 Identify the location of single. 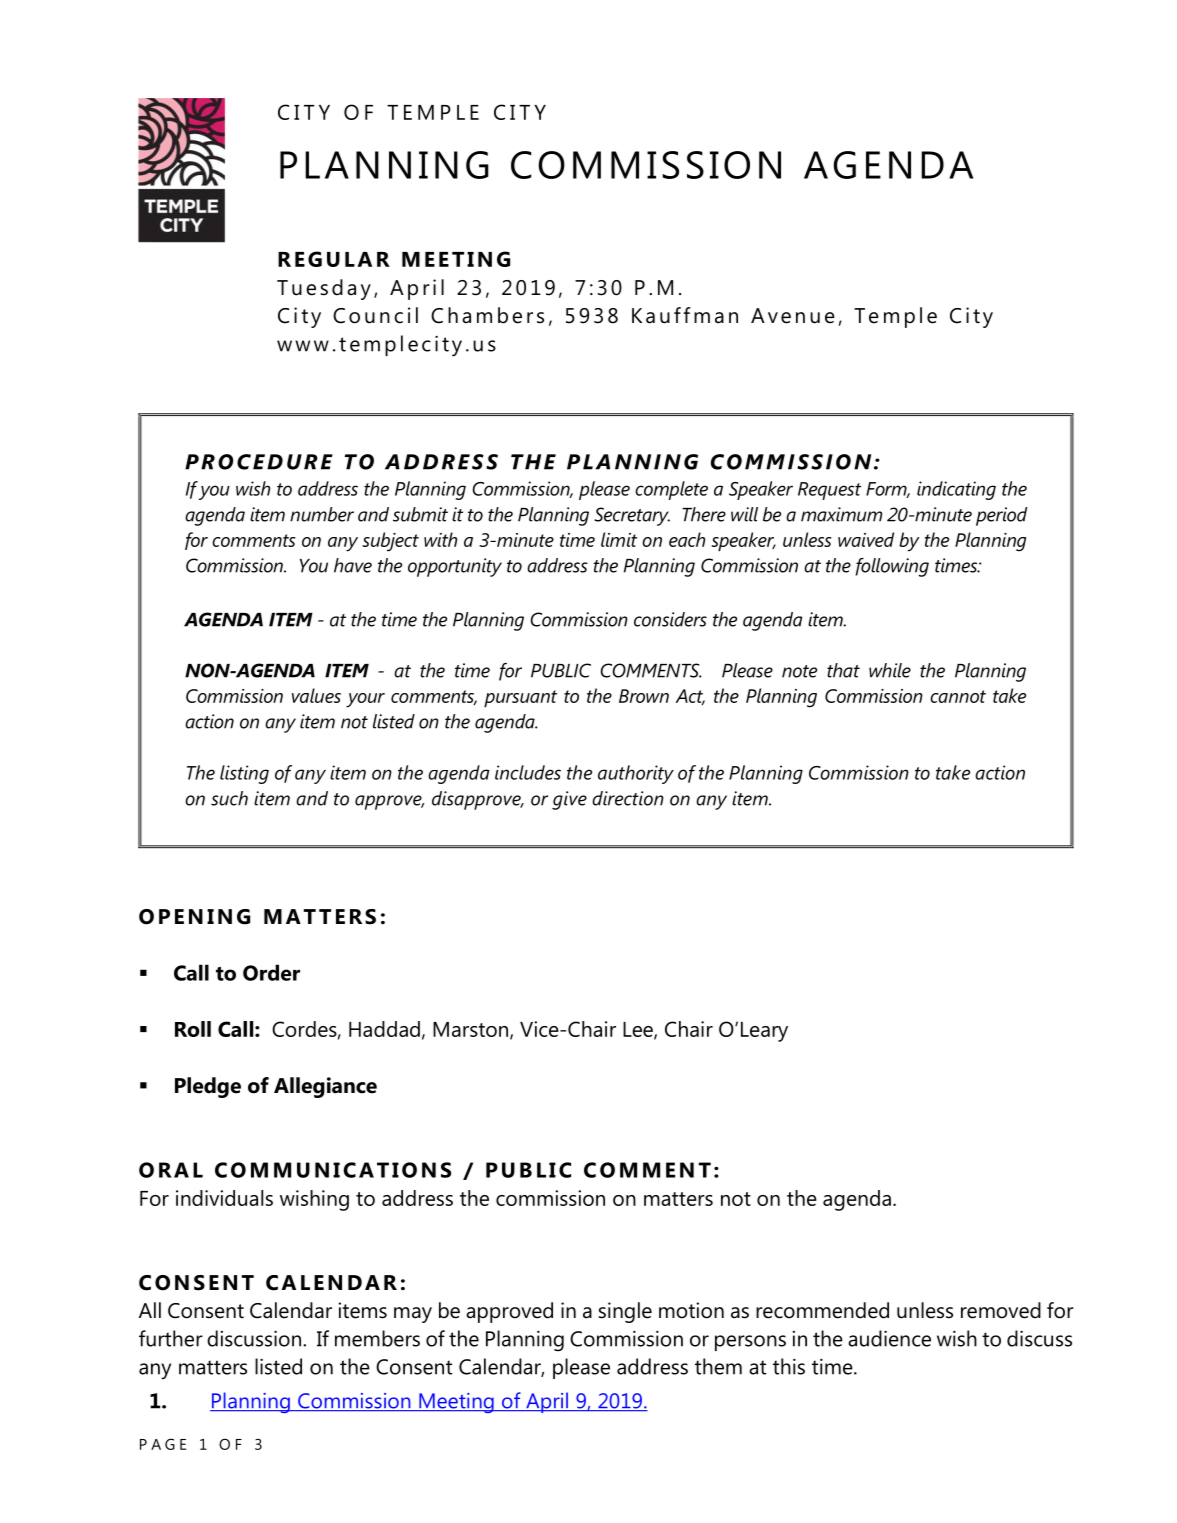
(625, 1312).
